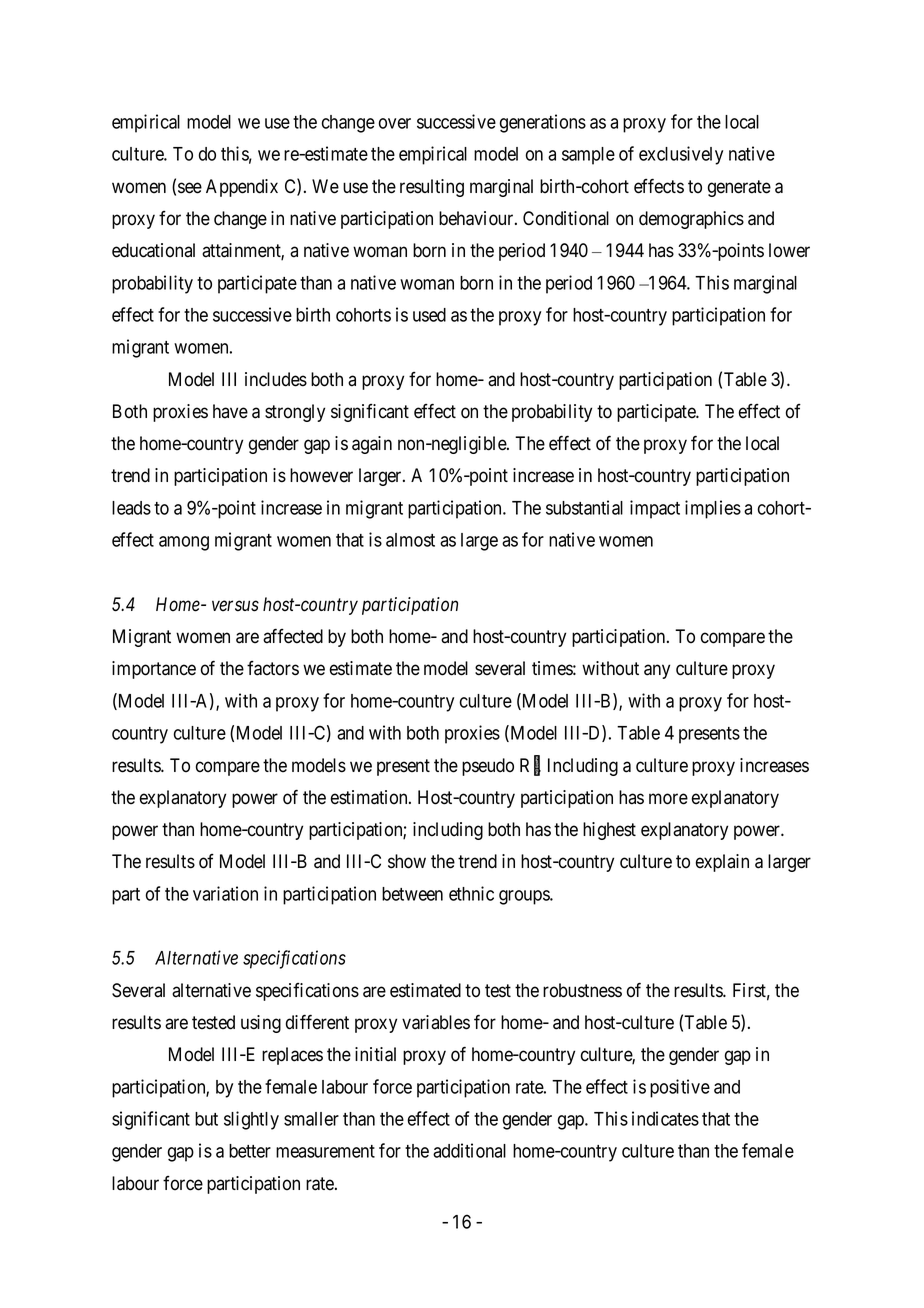 The width and height of the image is (924, 1308). What do you see at coordinates (432, 188) in the image?
I see `resulting` at bounding box center [432, 188].
